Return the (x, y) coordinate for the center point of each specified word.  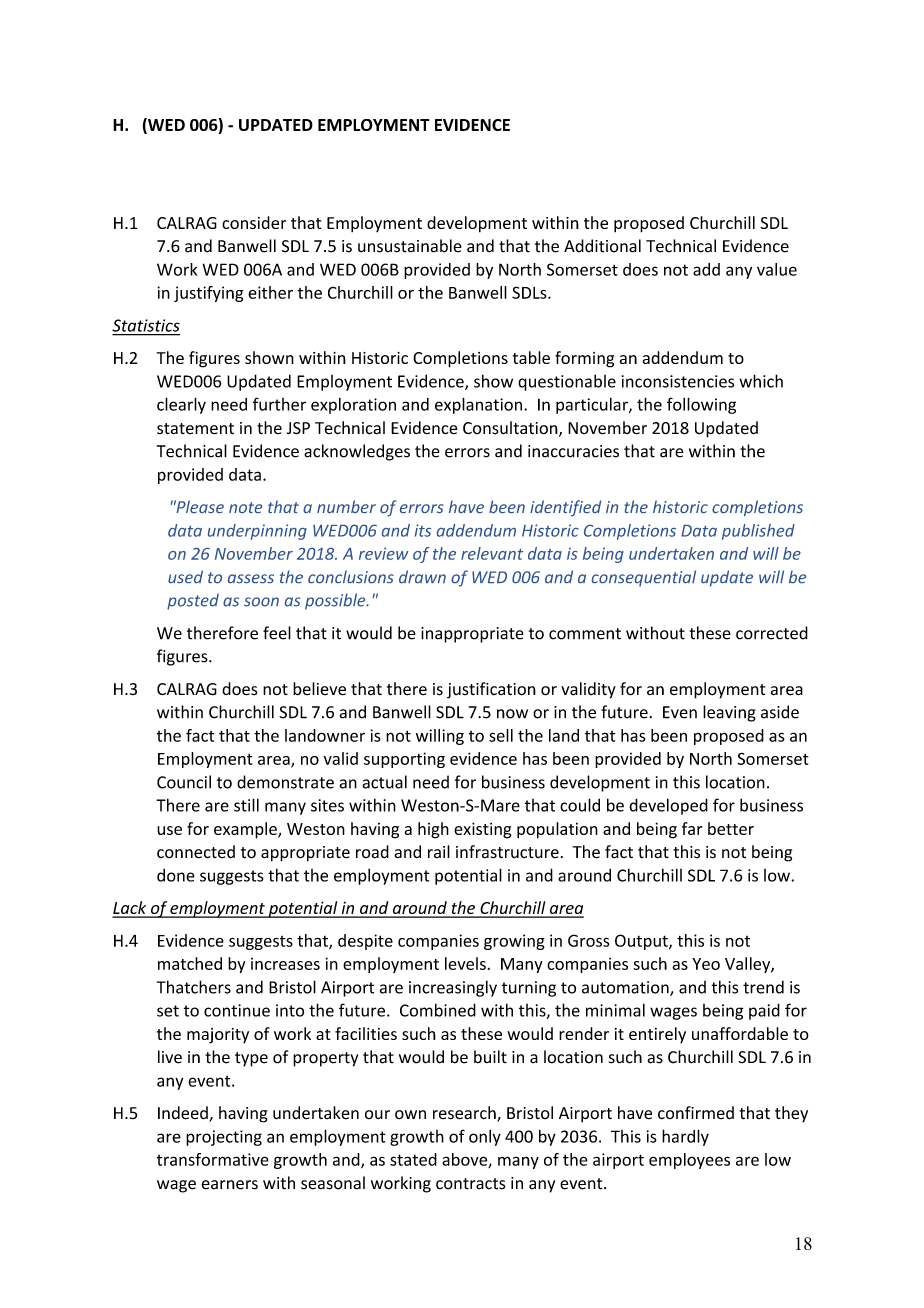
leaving (729, 713)
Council (184, 782)
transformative (212, 1159)
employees (689, 1161)
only (485, 1138)
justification (491, 690)
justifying (208, 294)
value (777, 269)
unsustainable (410, 246)
